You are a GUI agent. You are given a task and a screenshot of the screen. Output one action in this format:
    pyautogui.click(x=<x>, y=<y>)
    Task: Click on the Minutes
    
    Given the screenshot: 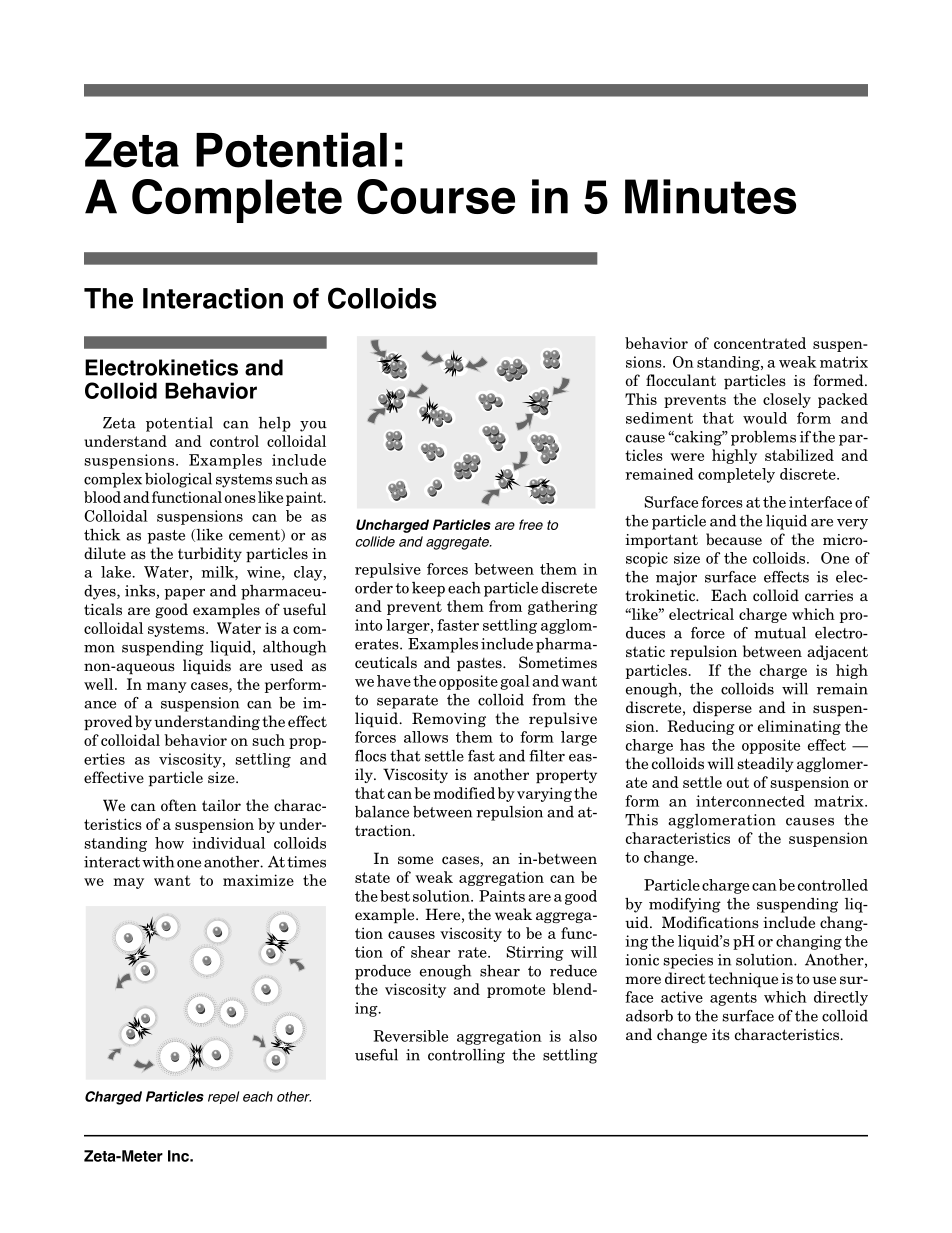 What is the action you would take?
    pyautogui.click(x=710, y=196)
